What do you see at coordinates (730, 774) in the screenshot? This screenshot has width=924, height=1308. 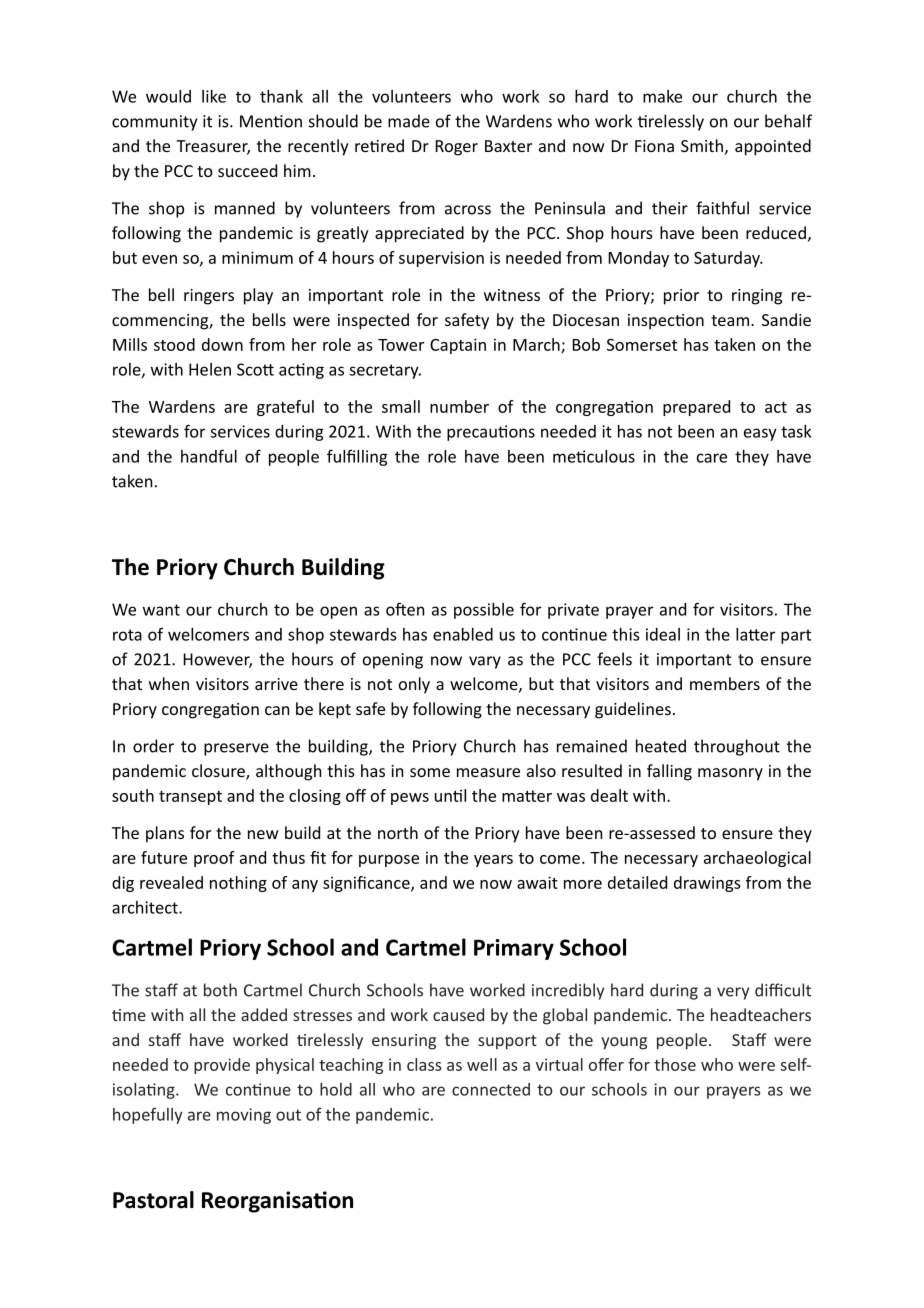 I see `masonry` at bounding box center [730, 774].
